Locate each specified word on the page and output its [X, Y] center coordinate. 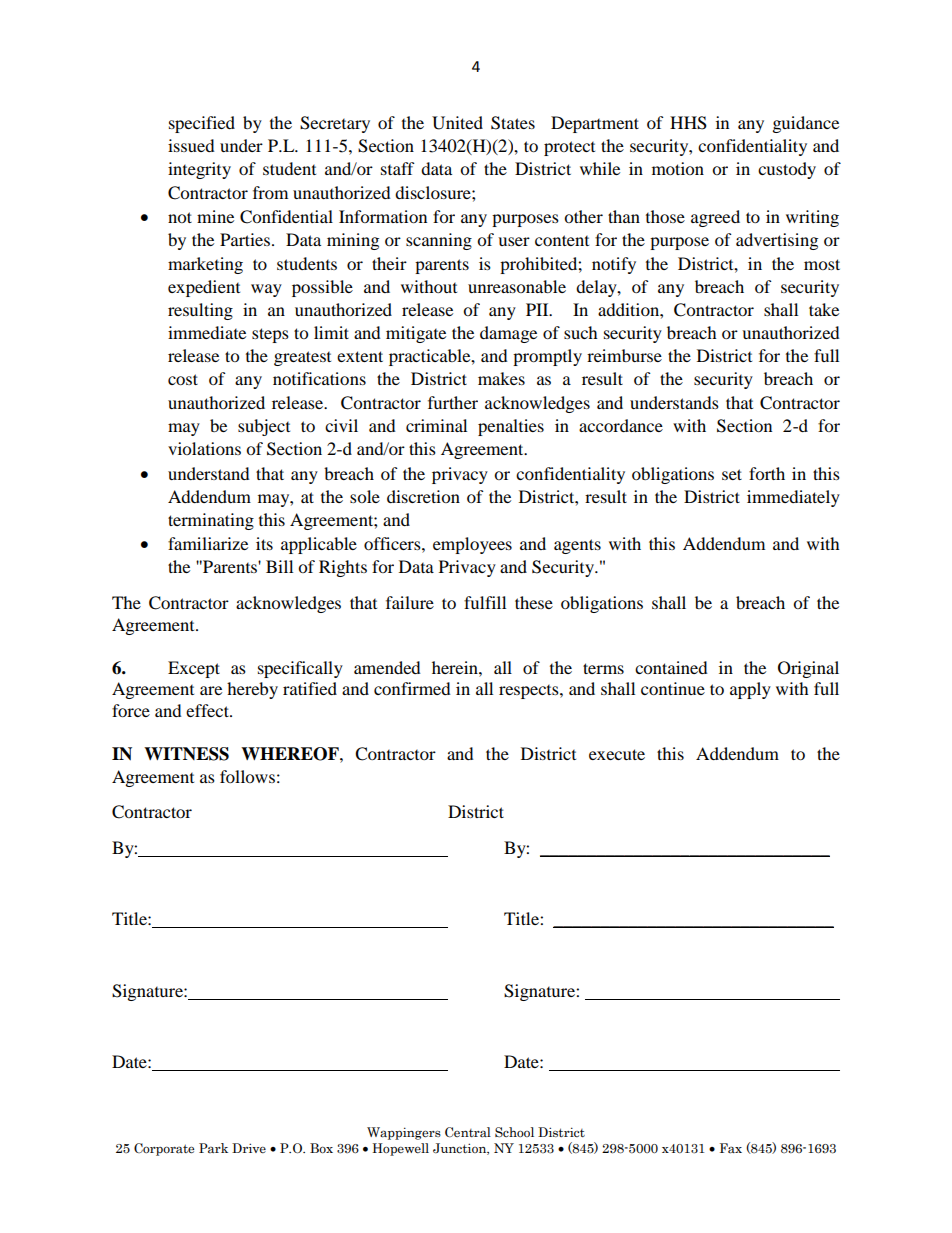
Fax [731, 1148]
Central [468, 1132]
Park [213, 1148]
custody [787, 170]
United [457, 123]
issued [191, 145]
